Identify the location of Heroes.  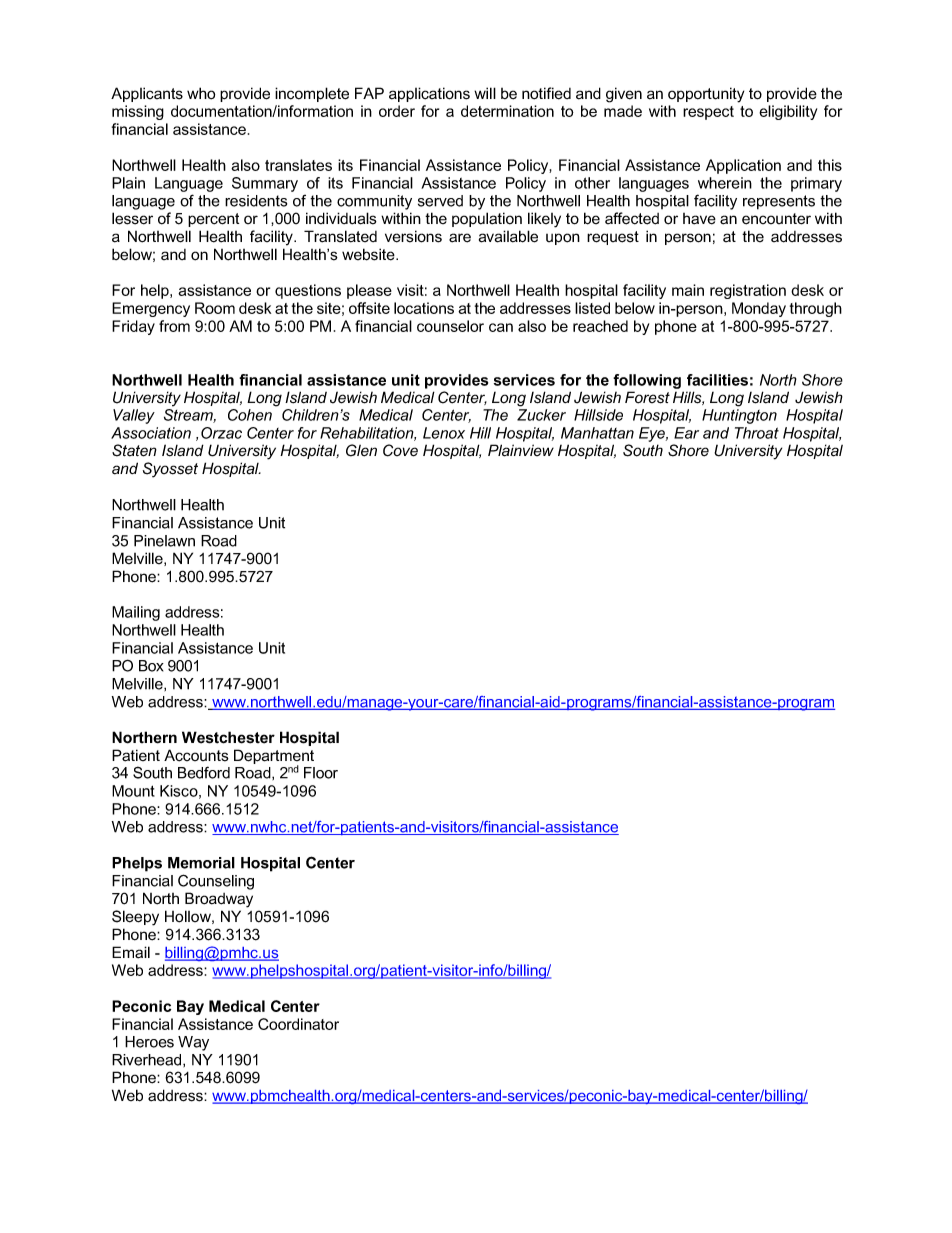
(149, 1042).
